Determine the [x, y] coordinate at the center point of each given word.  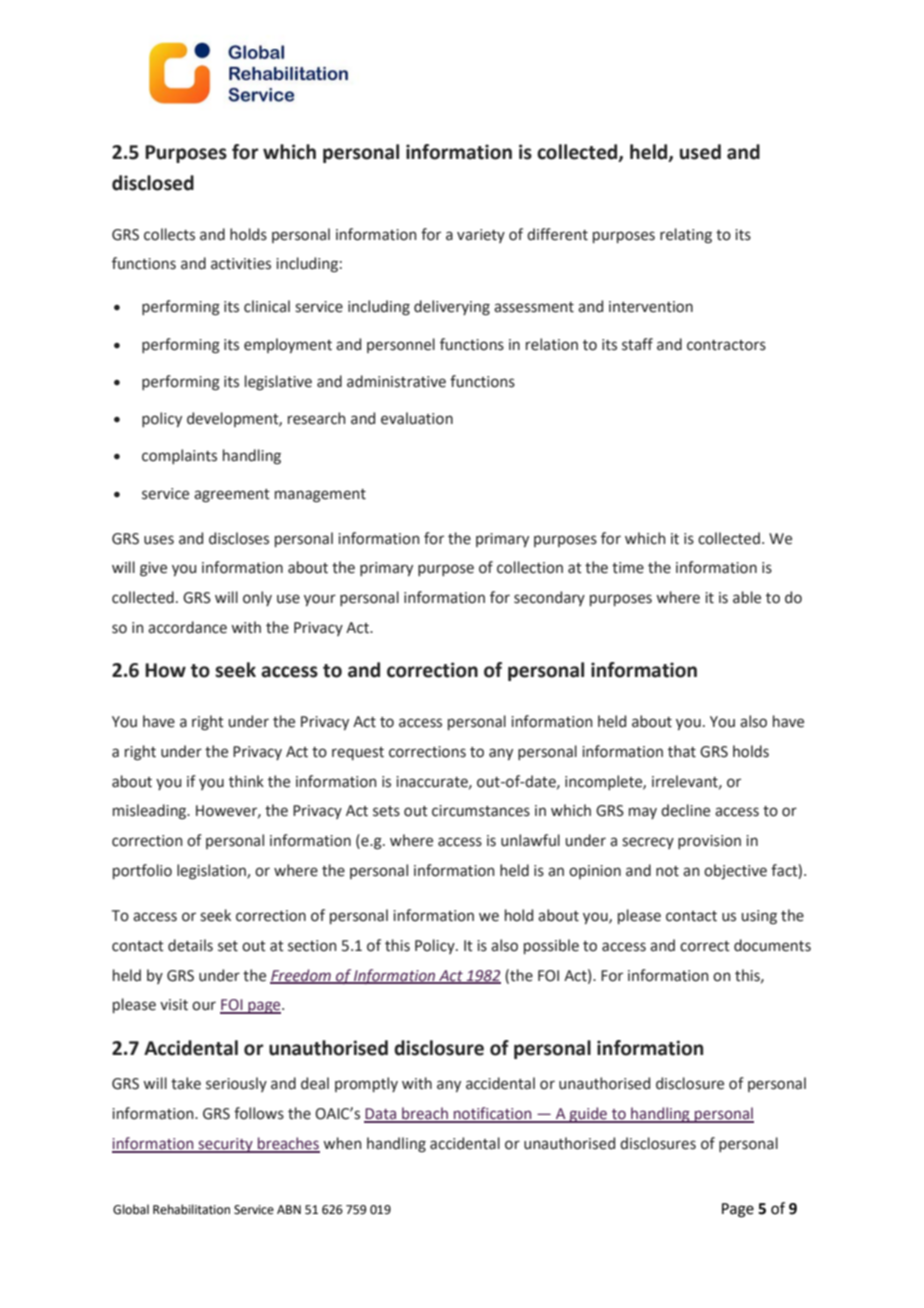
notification [493, 1114]
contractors [726, 345]
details [190, 945]
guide [588, 1115]
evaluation [417, 418]
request [358, 753]
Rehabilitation [191, 1209]
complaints [179, 456]
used [700, 152]
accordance [187, 627]
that [682, 751]
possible [551, 946]
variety [481, 236]
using [759, 917]
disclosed [153, 183]
